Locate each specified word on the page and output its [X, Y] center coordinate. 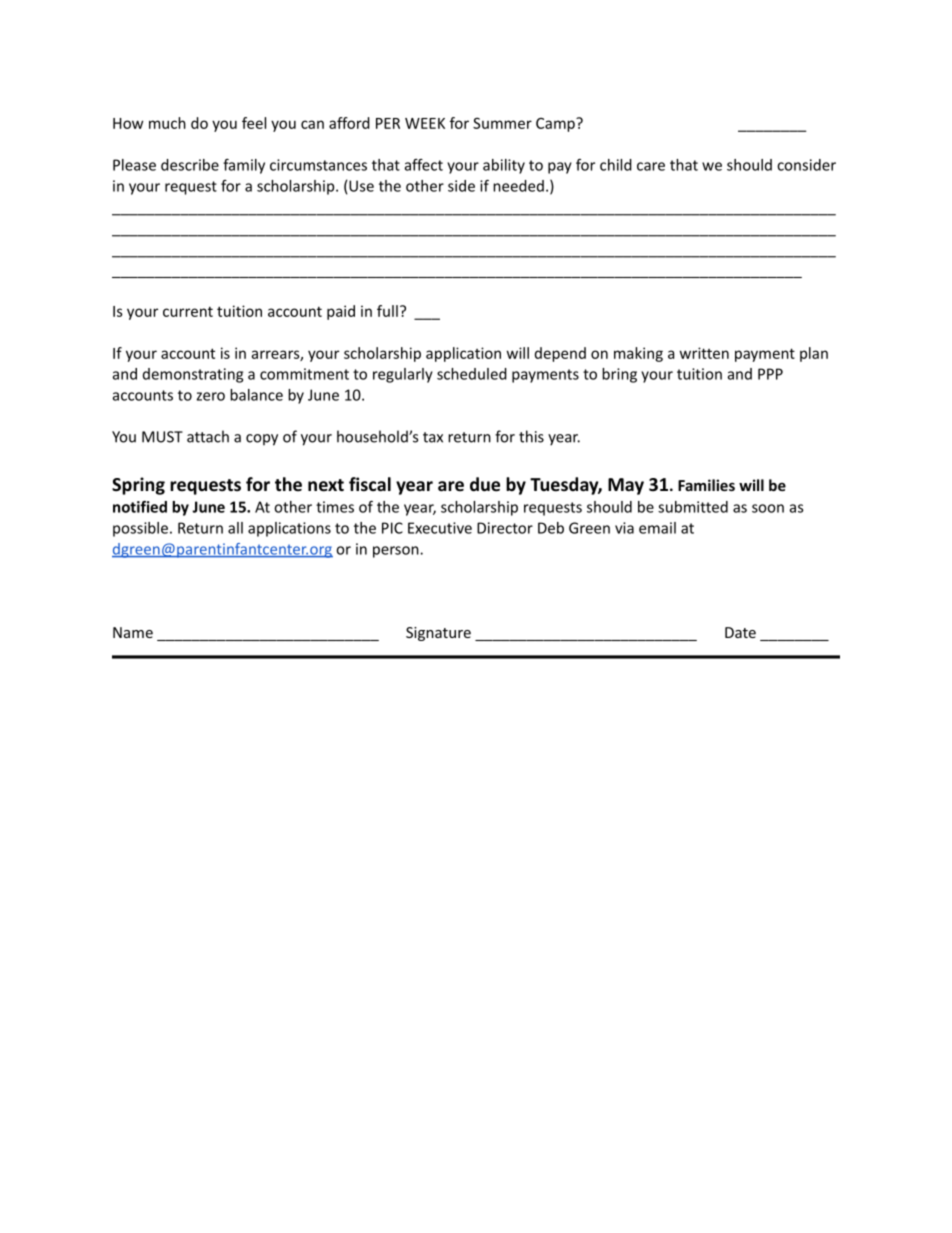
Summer [502, 123]
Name [133, 632]
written [704, 353]
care [651, 166]
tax [433, 437]
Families [706, 485]
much [167, 123]
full [387, 311]
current [188, 311]
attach [208, 436]
